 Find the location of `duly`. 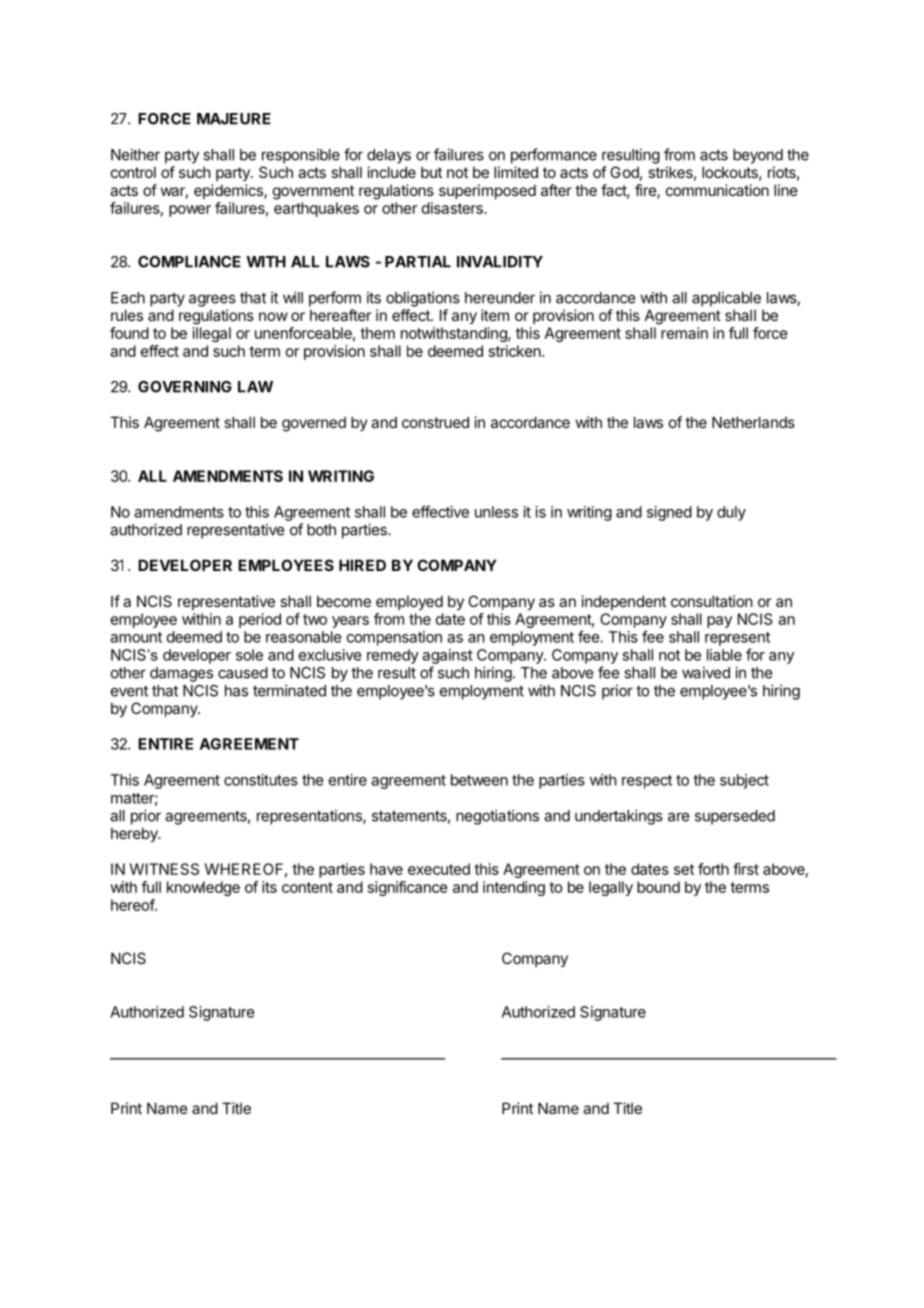

duly is located at coordinates (731, 513).
